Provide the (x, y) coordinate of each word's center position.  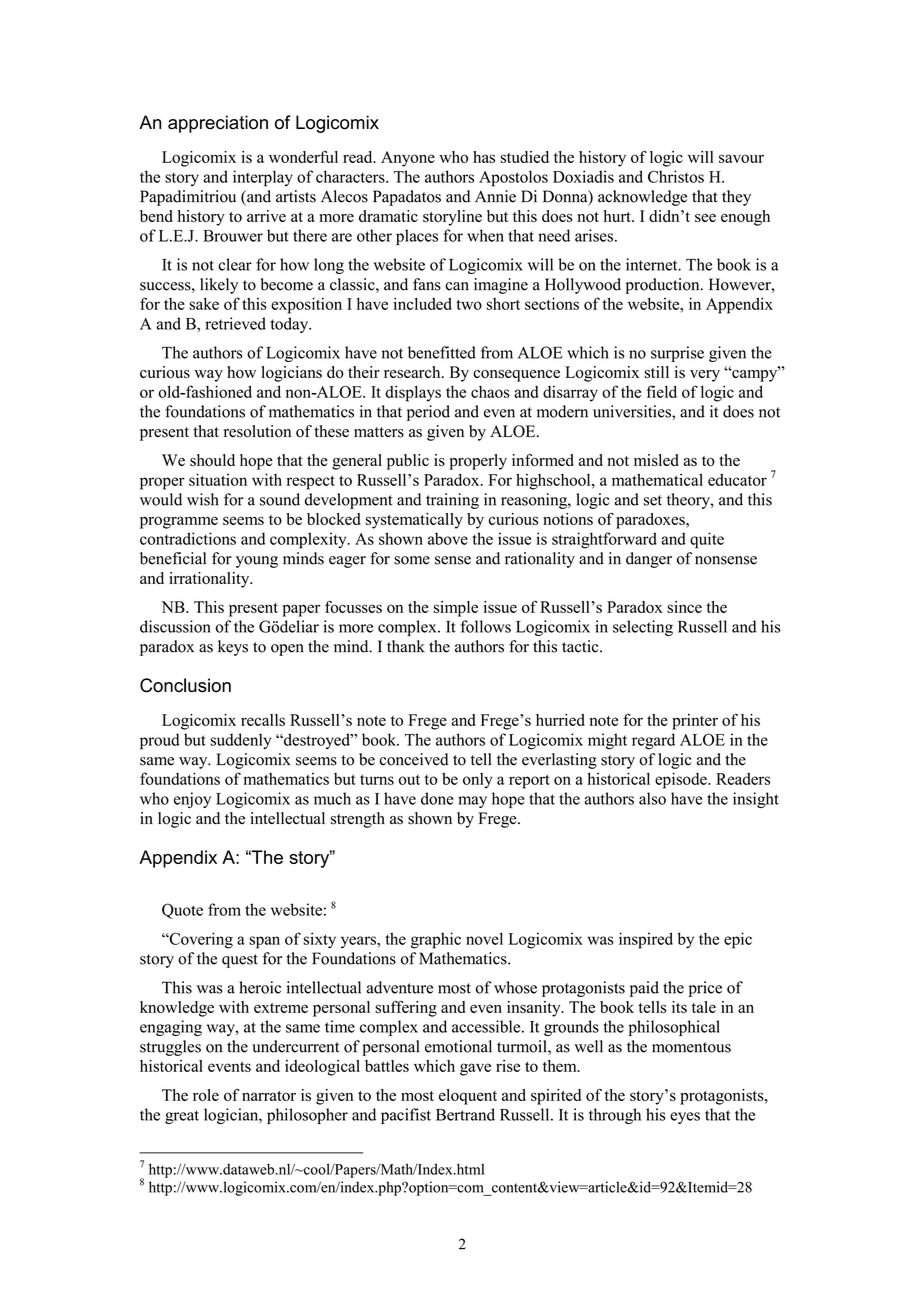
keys (233, 648)
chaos (490, 392)
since (684, 607)
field (661, 391)
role (206, 1095)
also (652, 798)
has (484, 157)
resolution (257, 431)
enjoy (192, 800)
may (472, 802)
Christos (676, 176)
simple (456, 609)
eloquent (468, 1097)
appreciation (218, 124)
